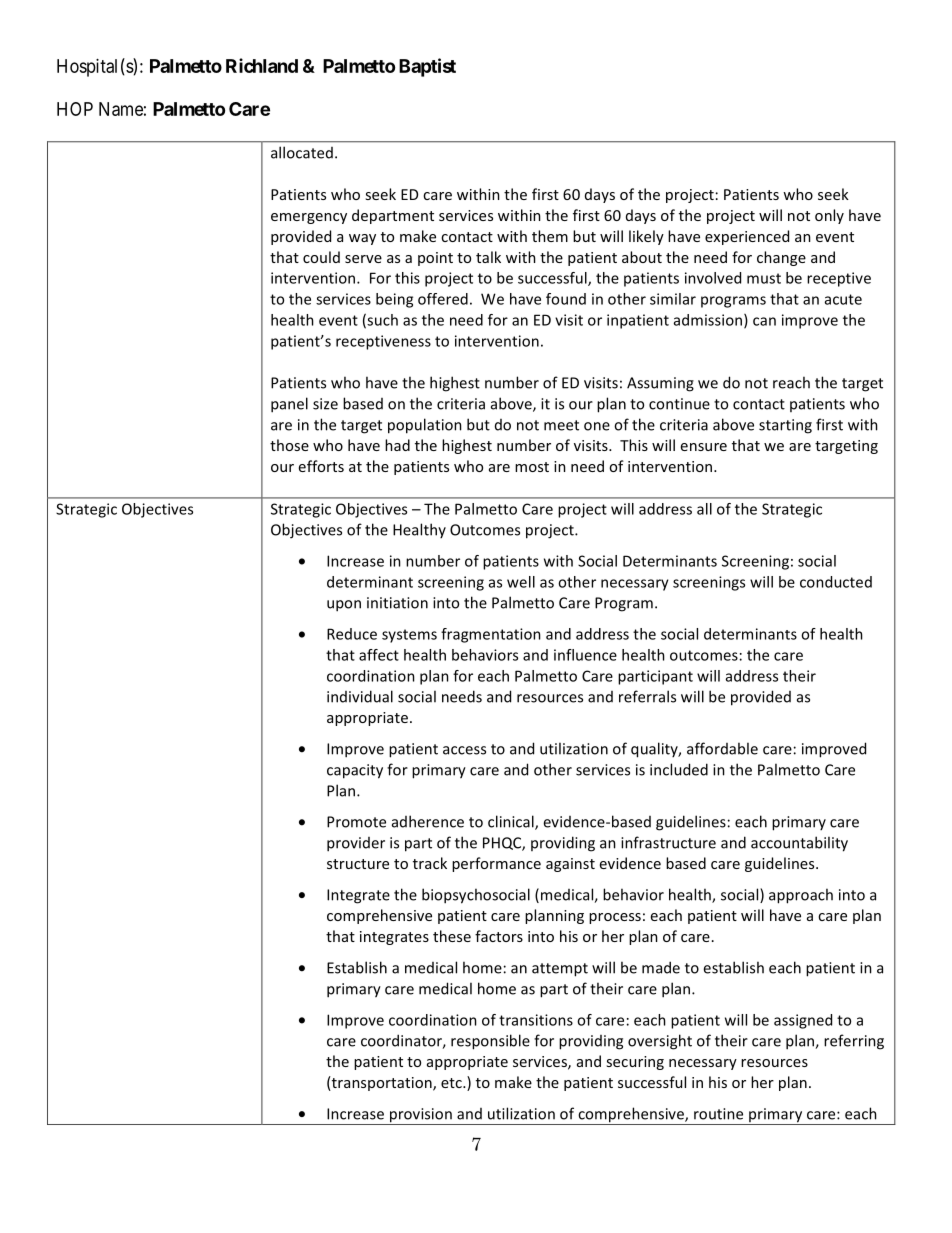  I want to click on adherence, so click(428, 821).
